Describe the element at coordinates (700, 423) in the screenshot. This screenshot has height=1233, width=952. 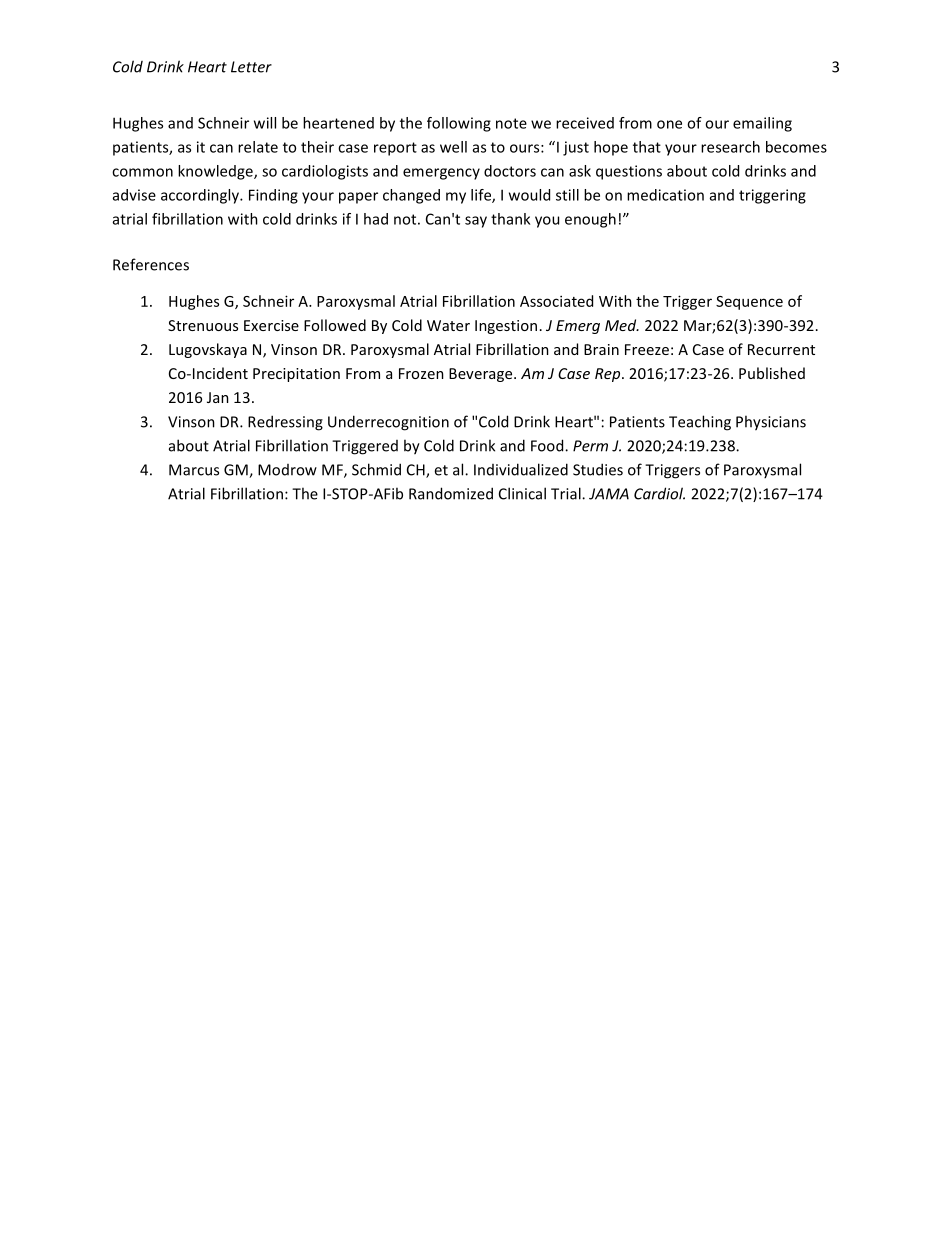
I see `Teaching` at that location.
